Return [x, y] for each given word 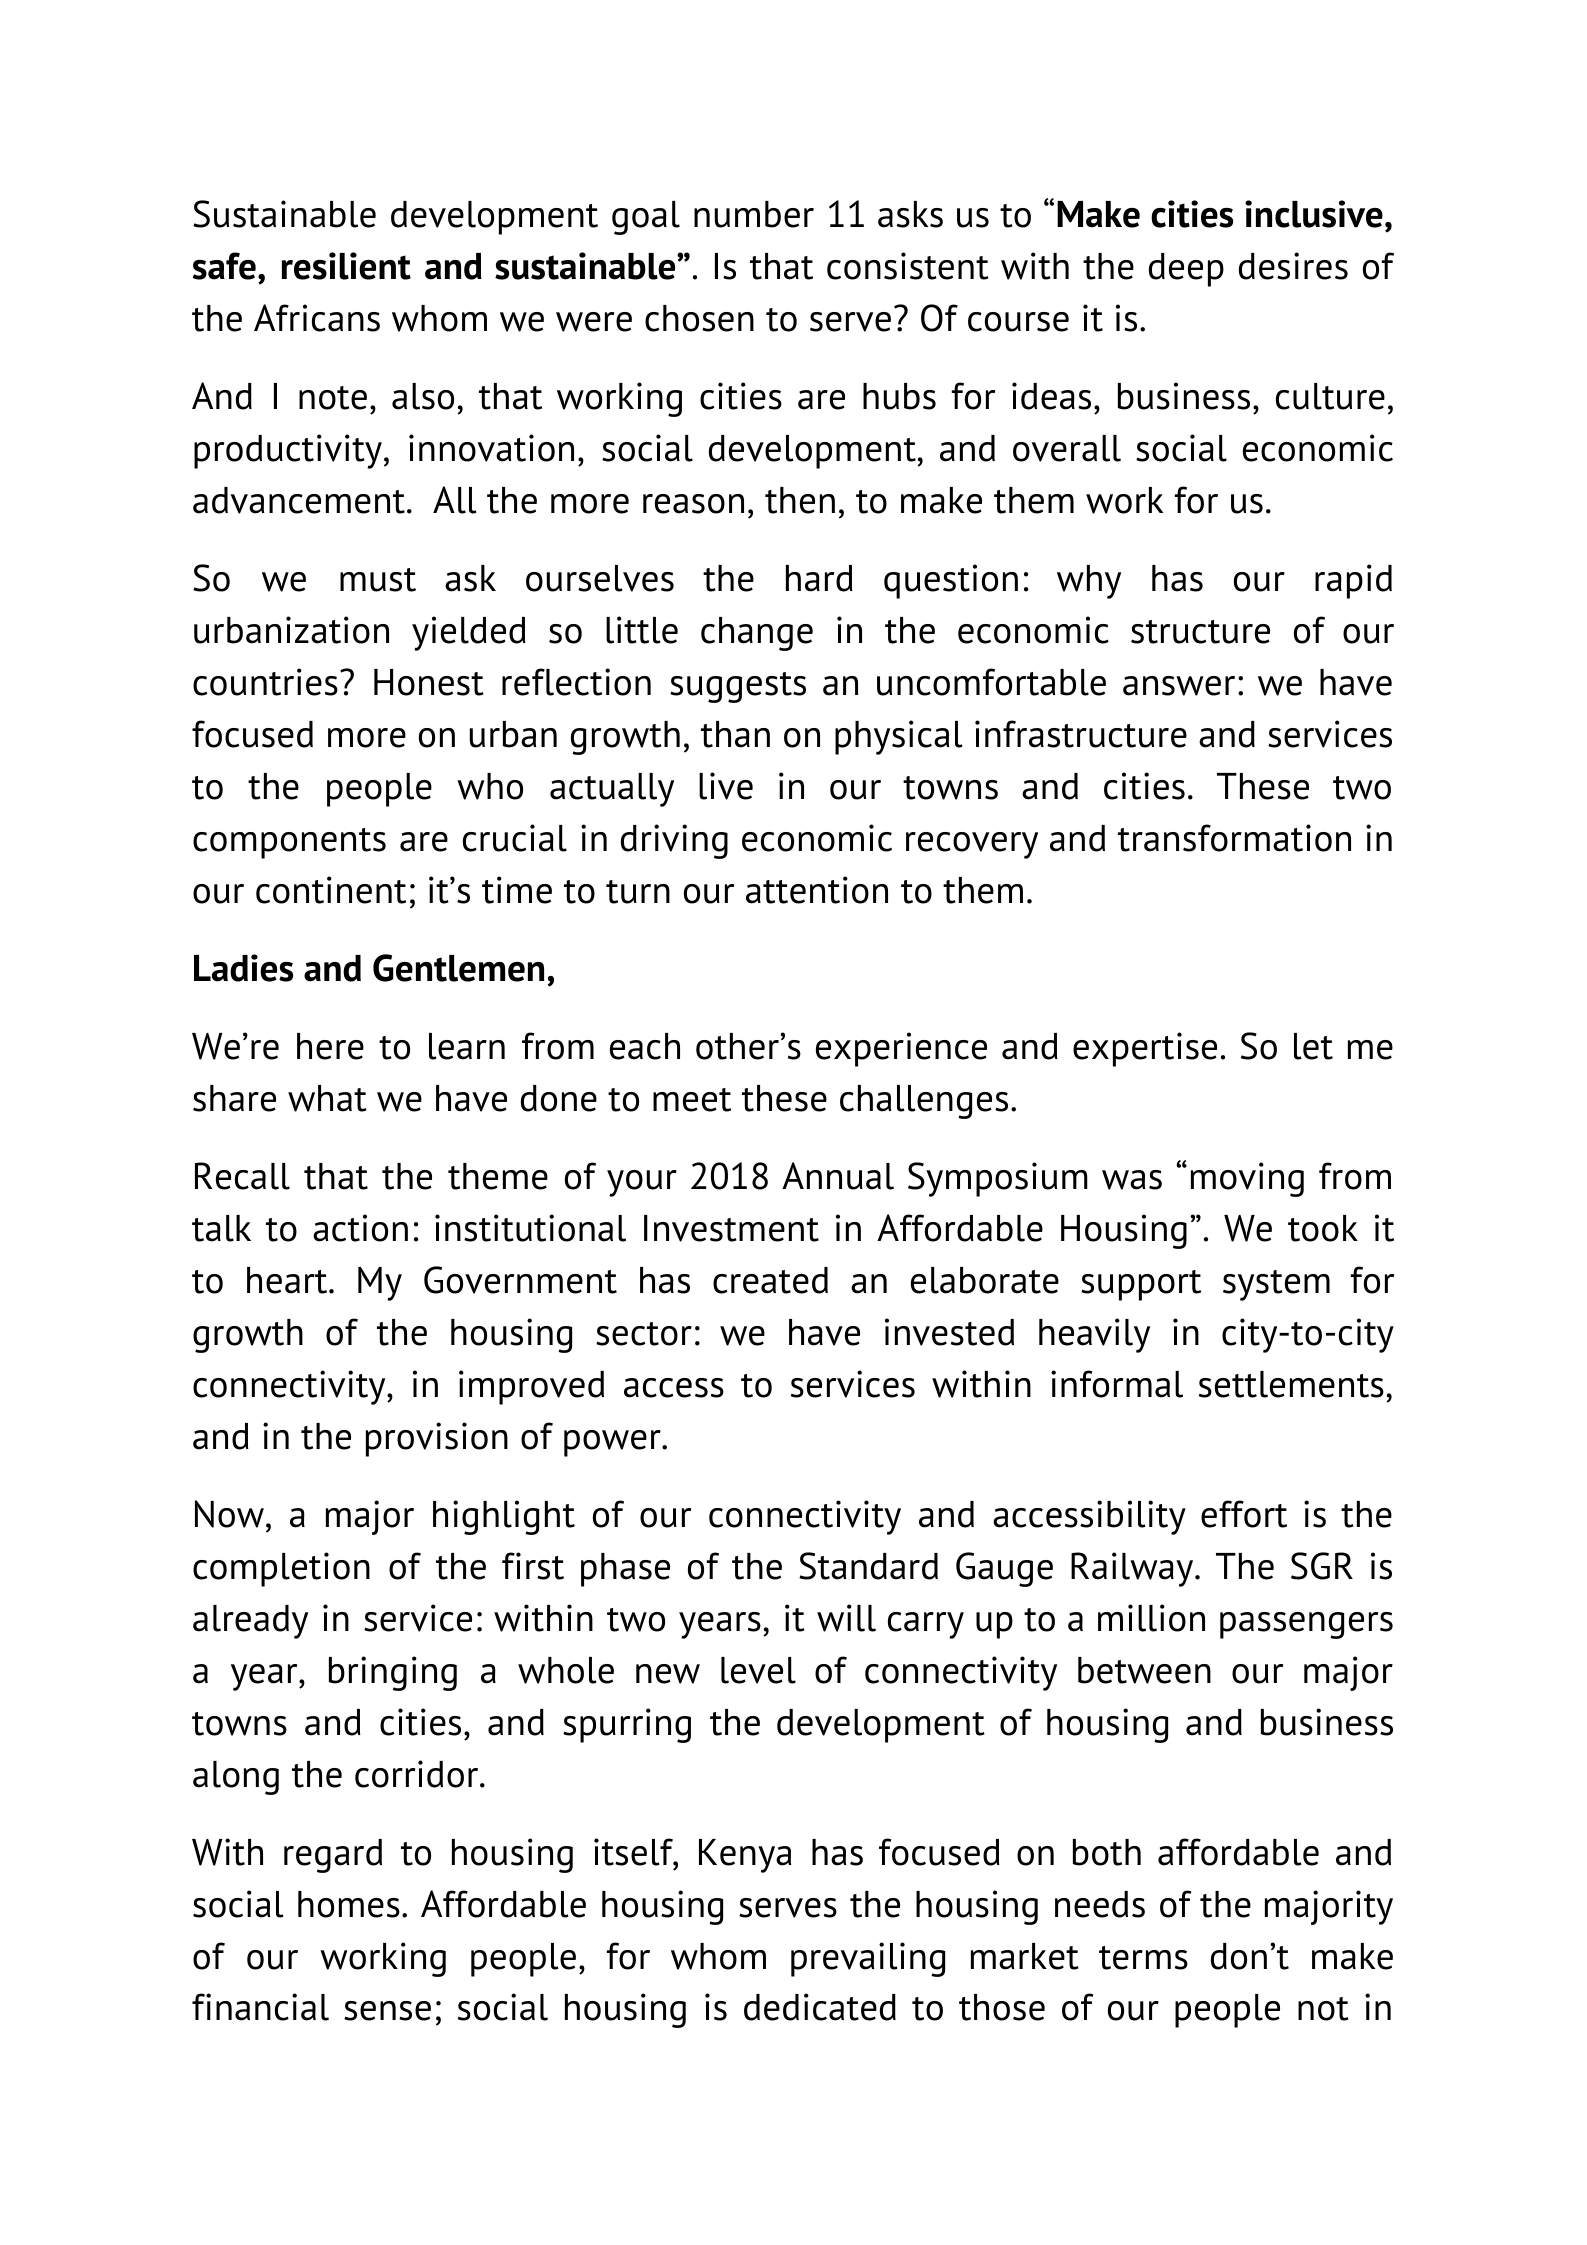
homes [349, 1904]
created [770, 1280]
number [754, 214]
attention [817, 890]
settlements [1291, 1384]
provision [437, 1439]
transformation [1234, 838]
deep [1186, 270]
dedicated [820, 2007]
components [289, 843]
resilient [346, 266]
